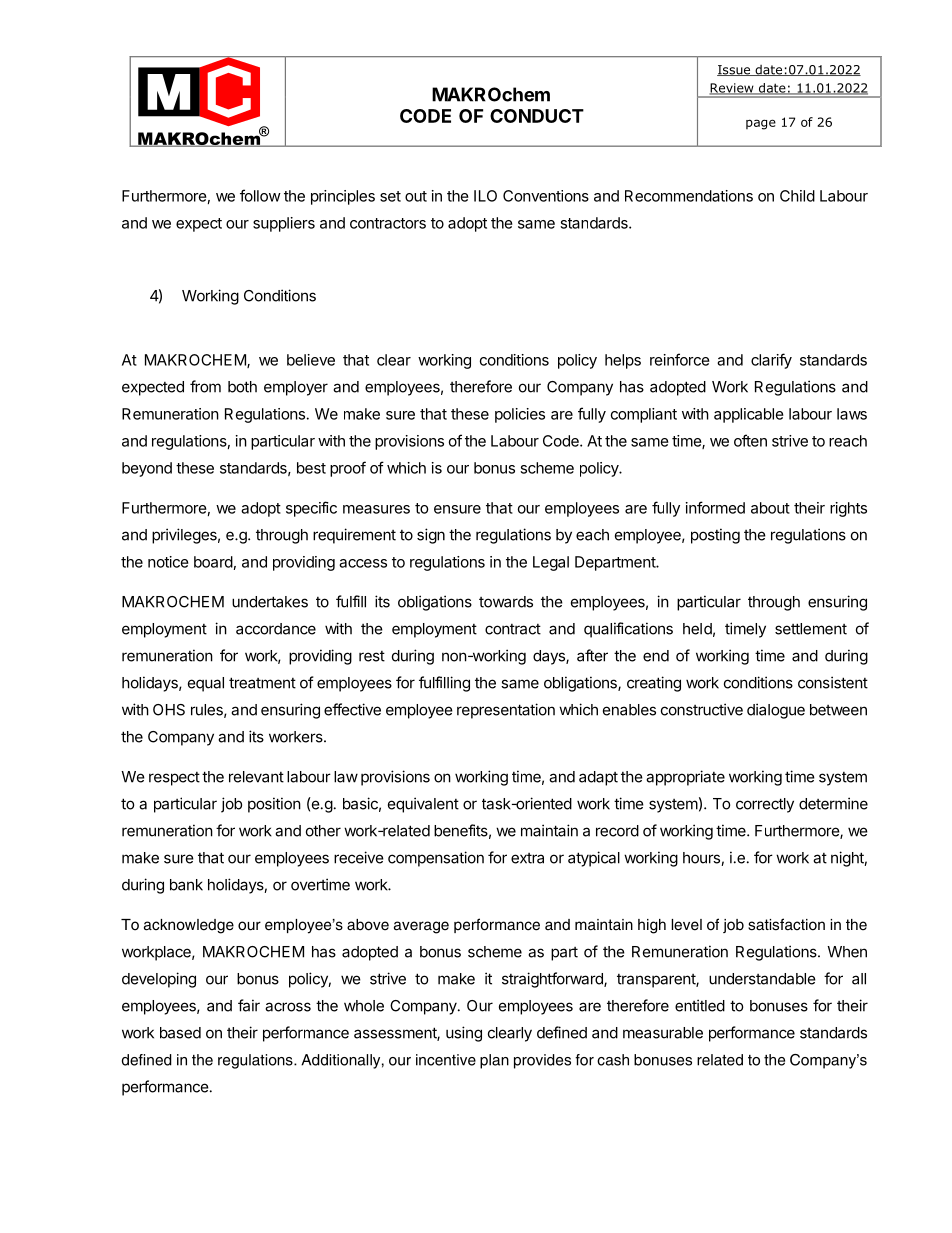 Image resolution: width=952 pixels, height=1233 pixels. Describe the element at coordinates (256, 777) in the screenshot. I see `relevant` at that location.
